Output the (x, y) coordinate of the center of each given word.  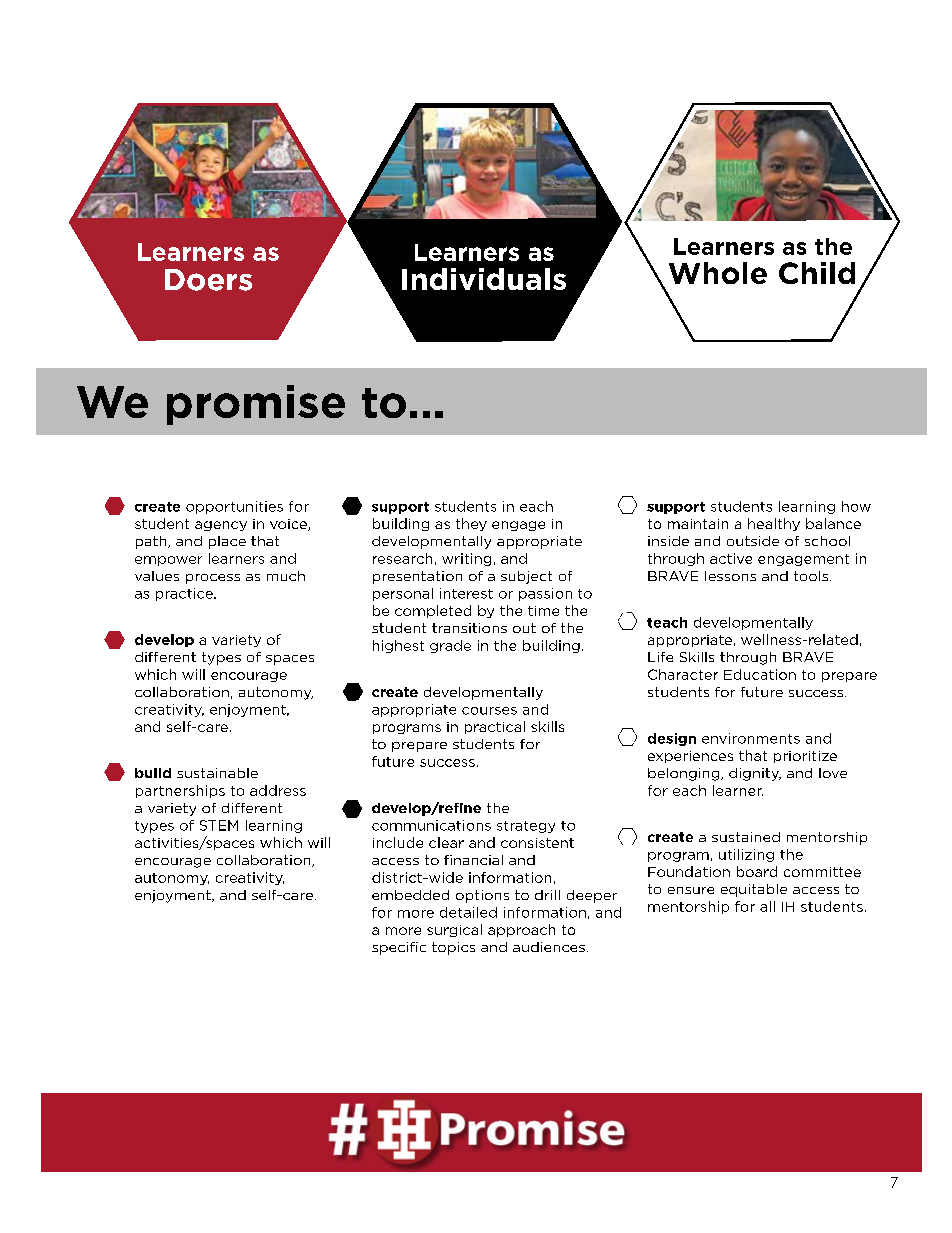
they (471, 524)
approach (521, 930)
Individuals (484, 279)
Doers (208, 280)
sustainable (217, 773)
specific (399, 948)
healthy (774, 524)
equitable (754, 890)
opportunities (234, 507)
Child (817, 273)
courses (489, 711)
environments (751, 738)
